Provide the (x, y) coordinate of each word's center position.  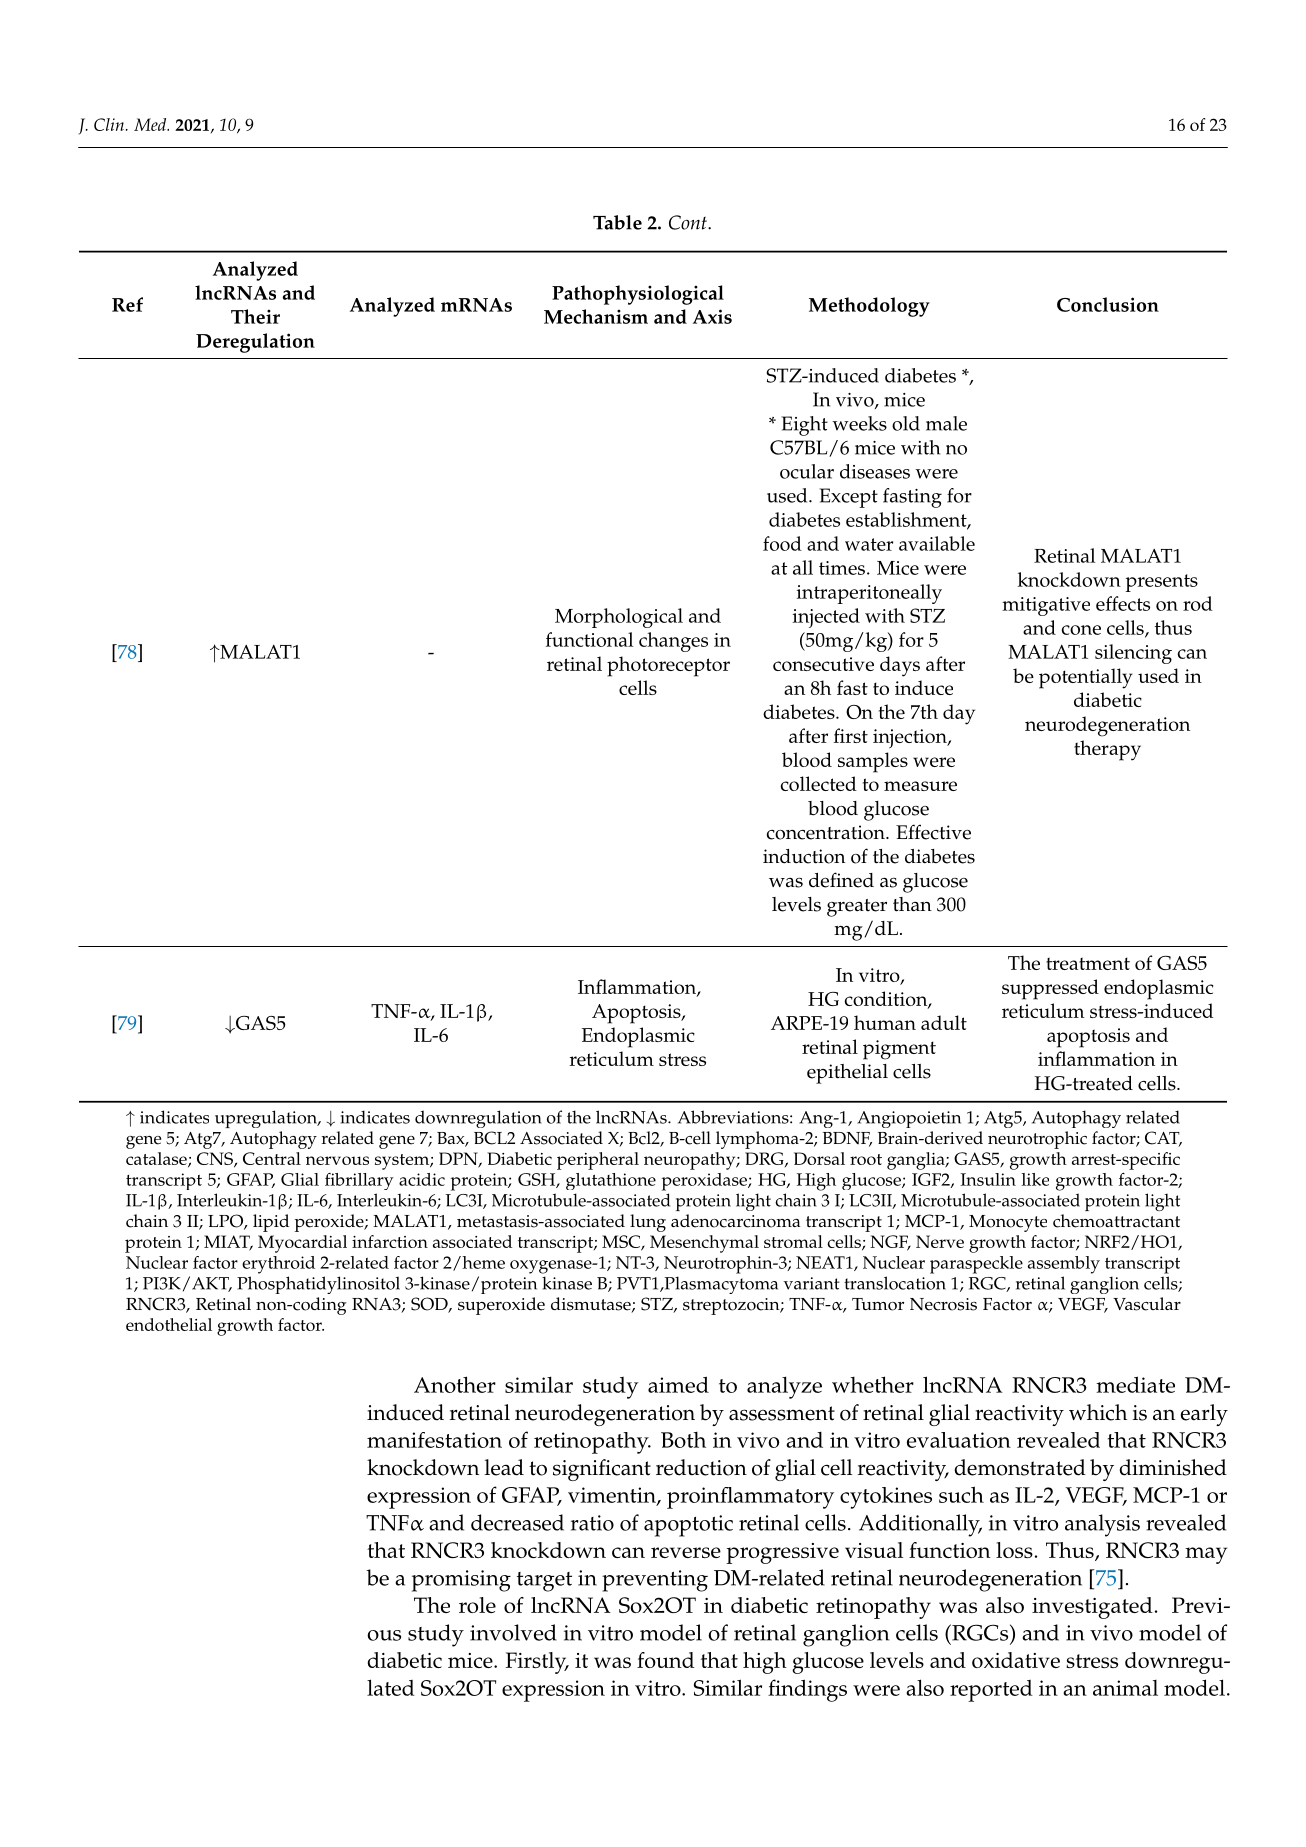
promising (461, 1581)
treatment (1088, 963)
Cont (689, 222)
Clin (109, 124)
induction (804, 856)
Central (272, 1158)
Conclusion (1108, 304)
